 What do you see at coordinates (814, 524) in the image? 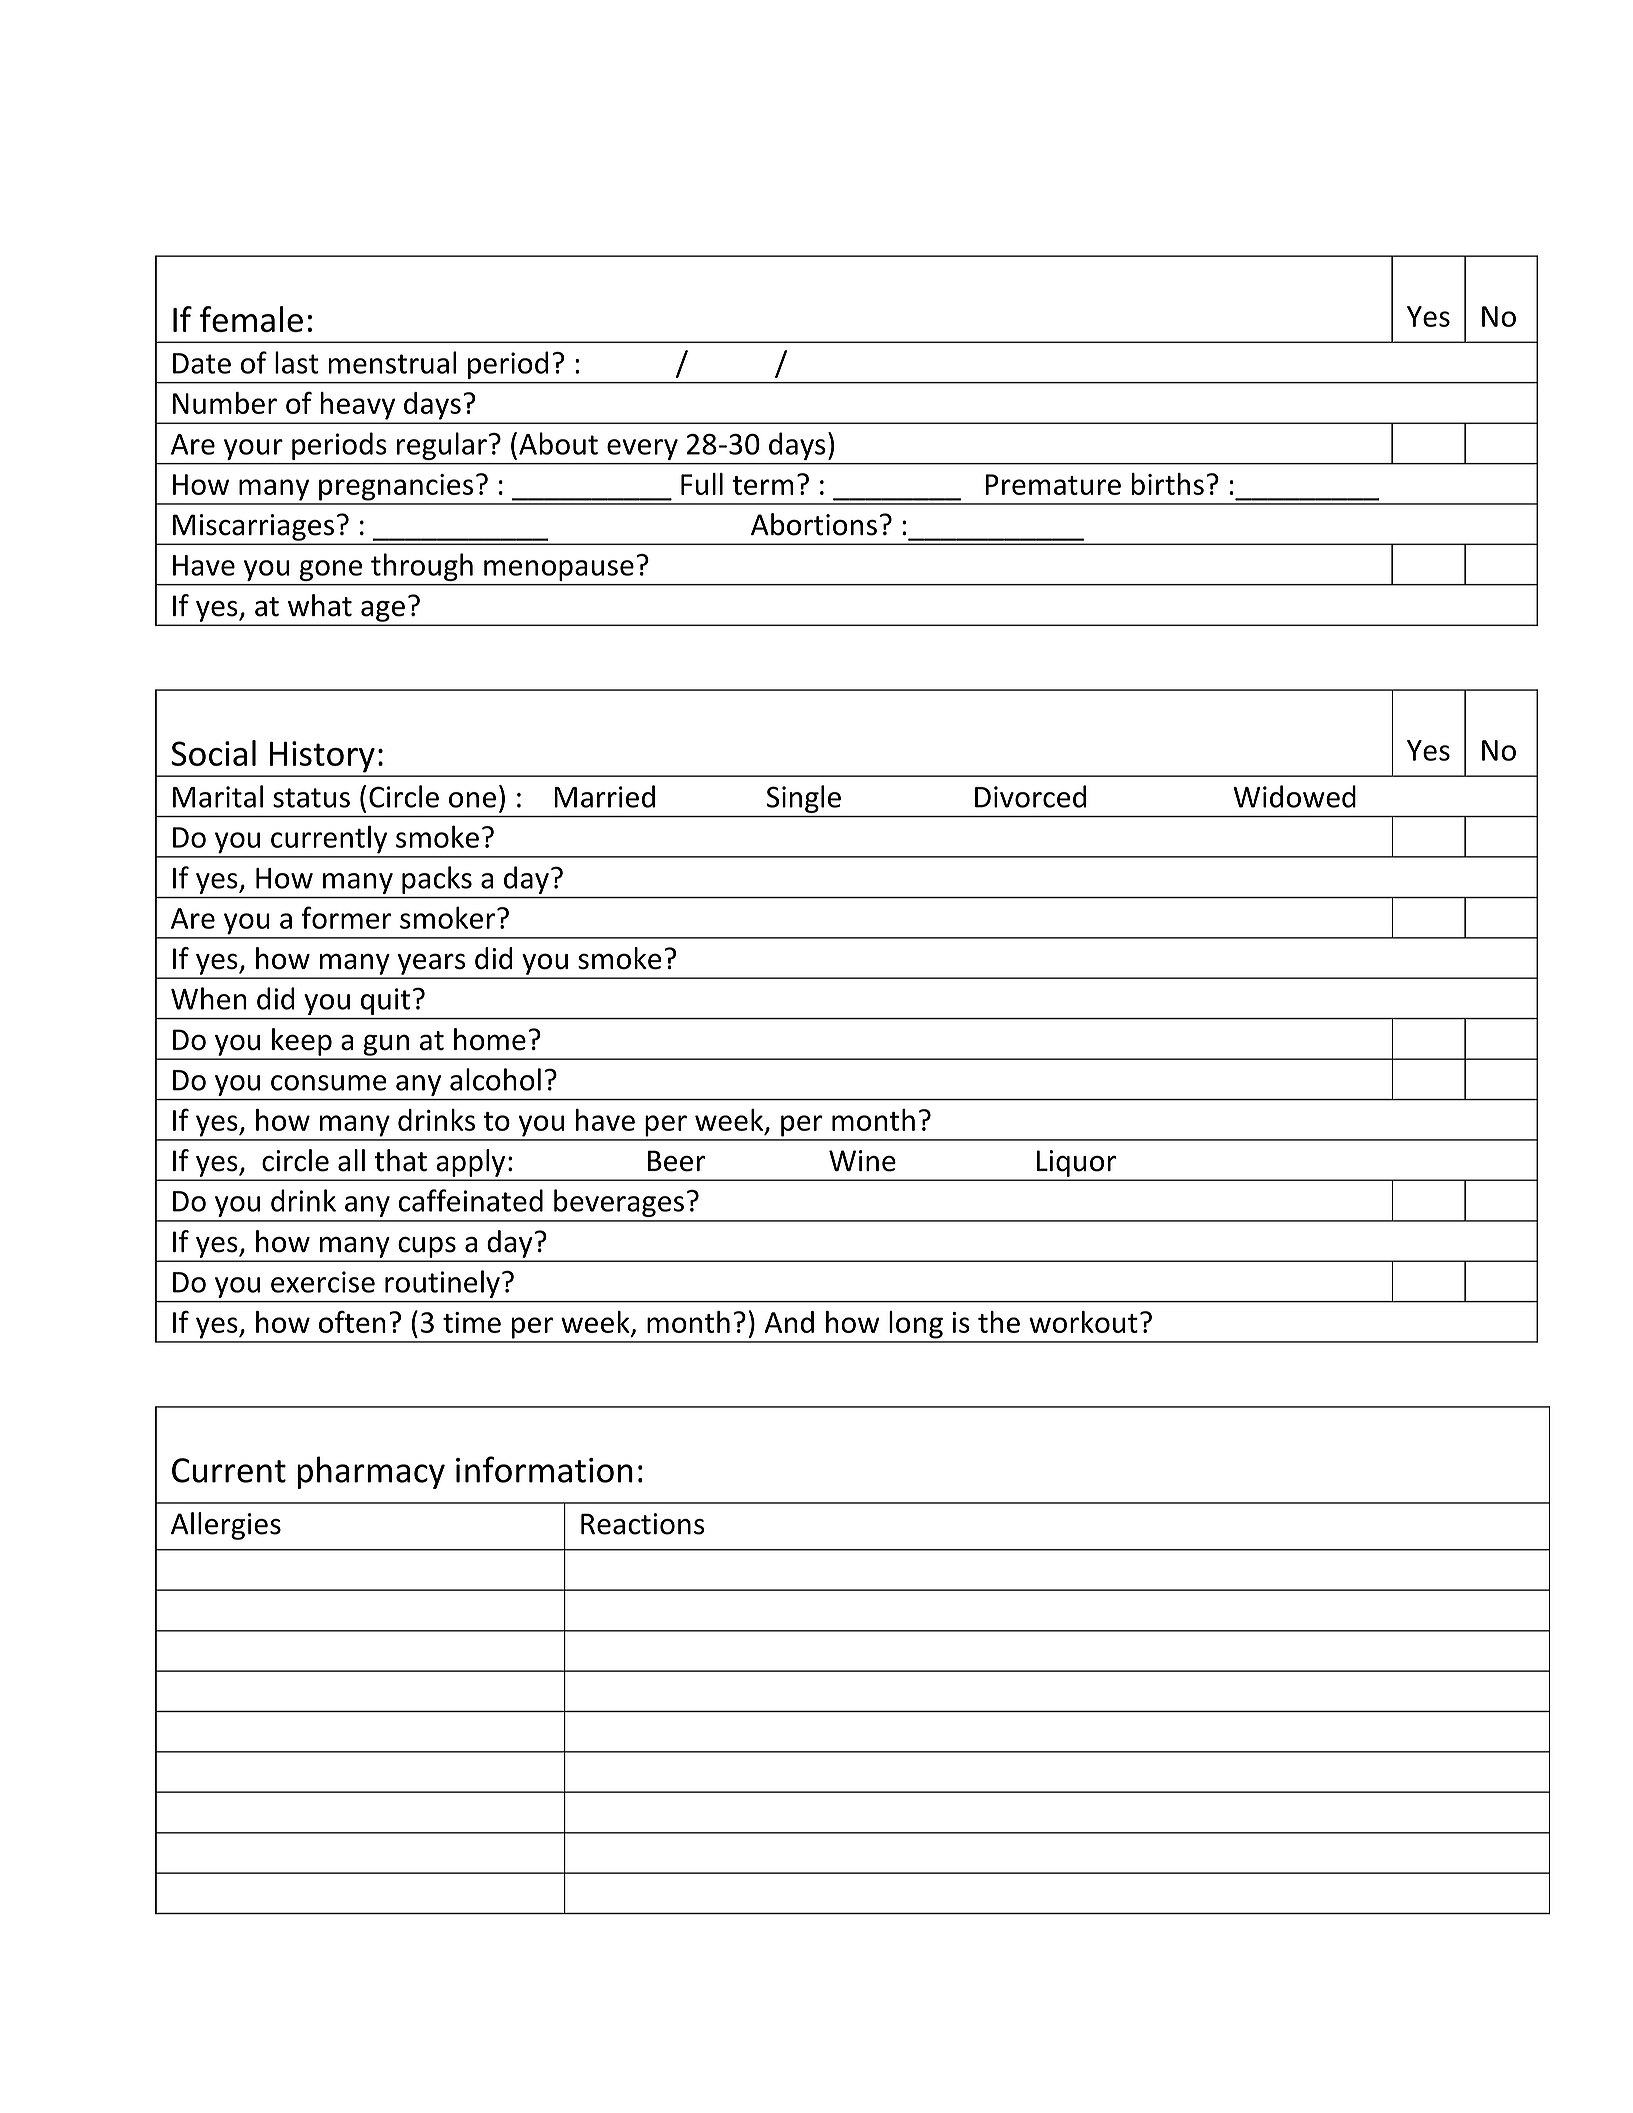
I see `Abortions` at bounding box center [814, 524].
